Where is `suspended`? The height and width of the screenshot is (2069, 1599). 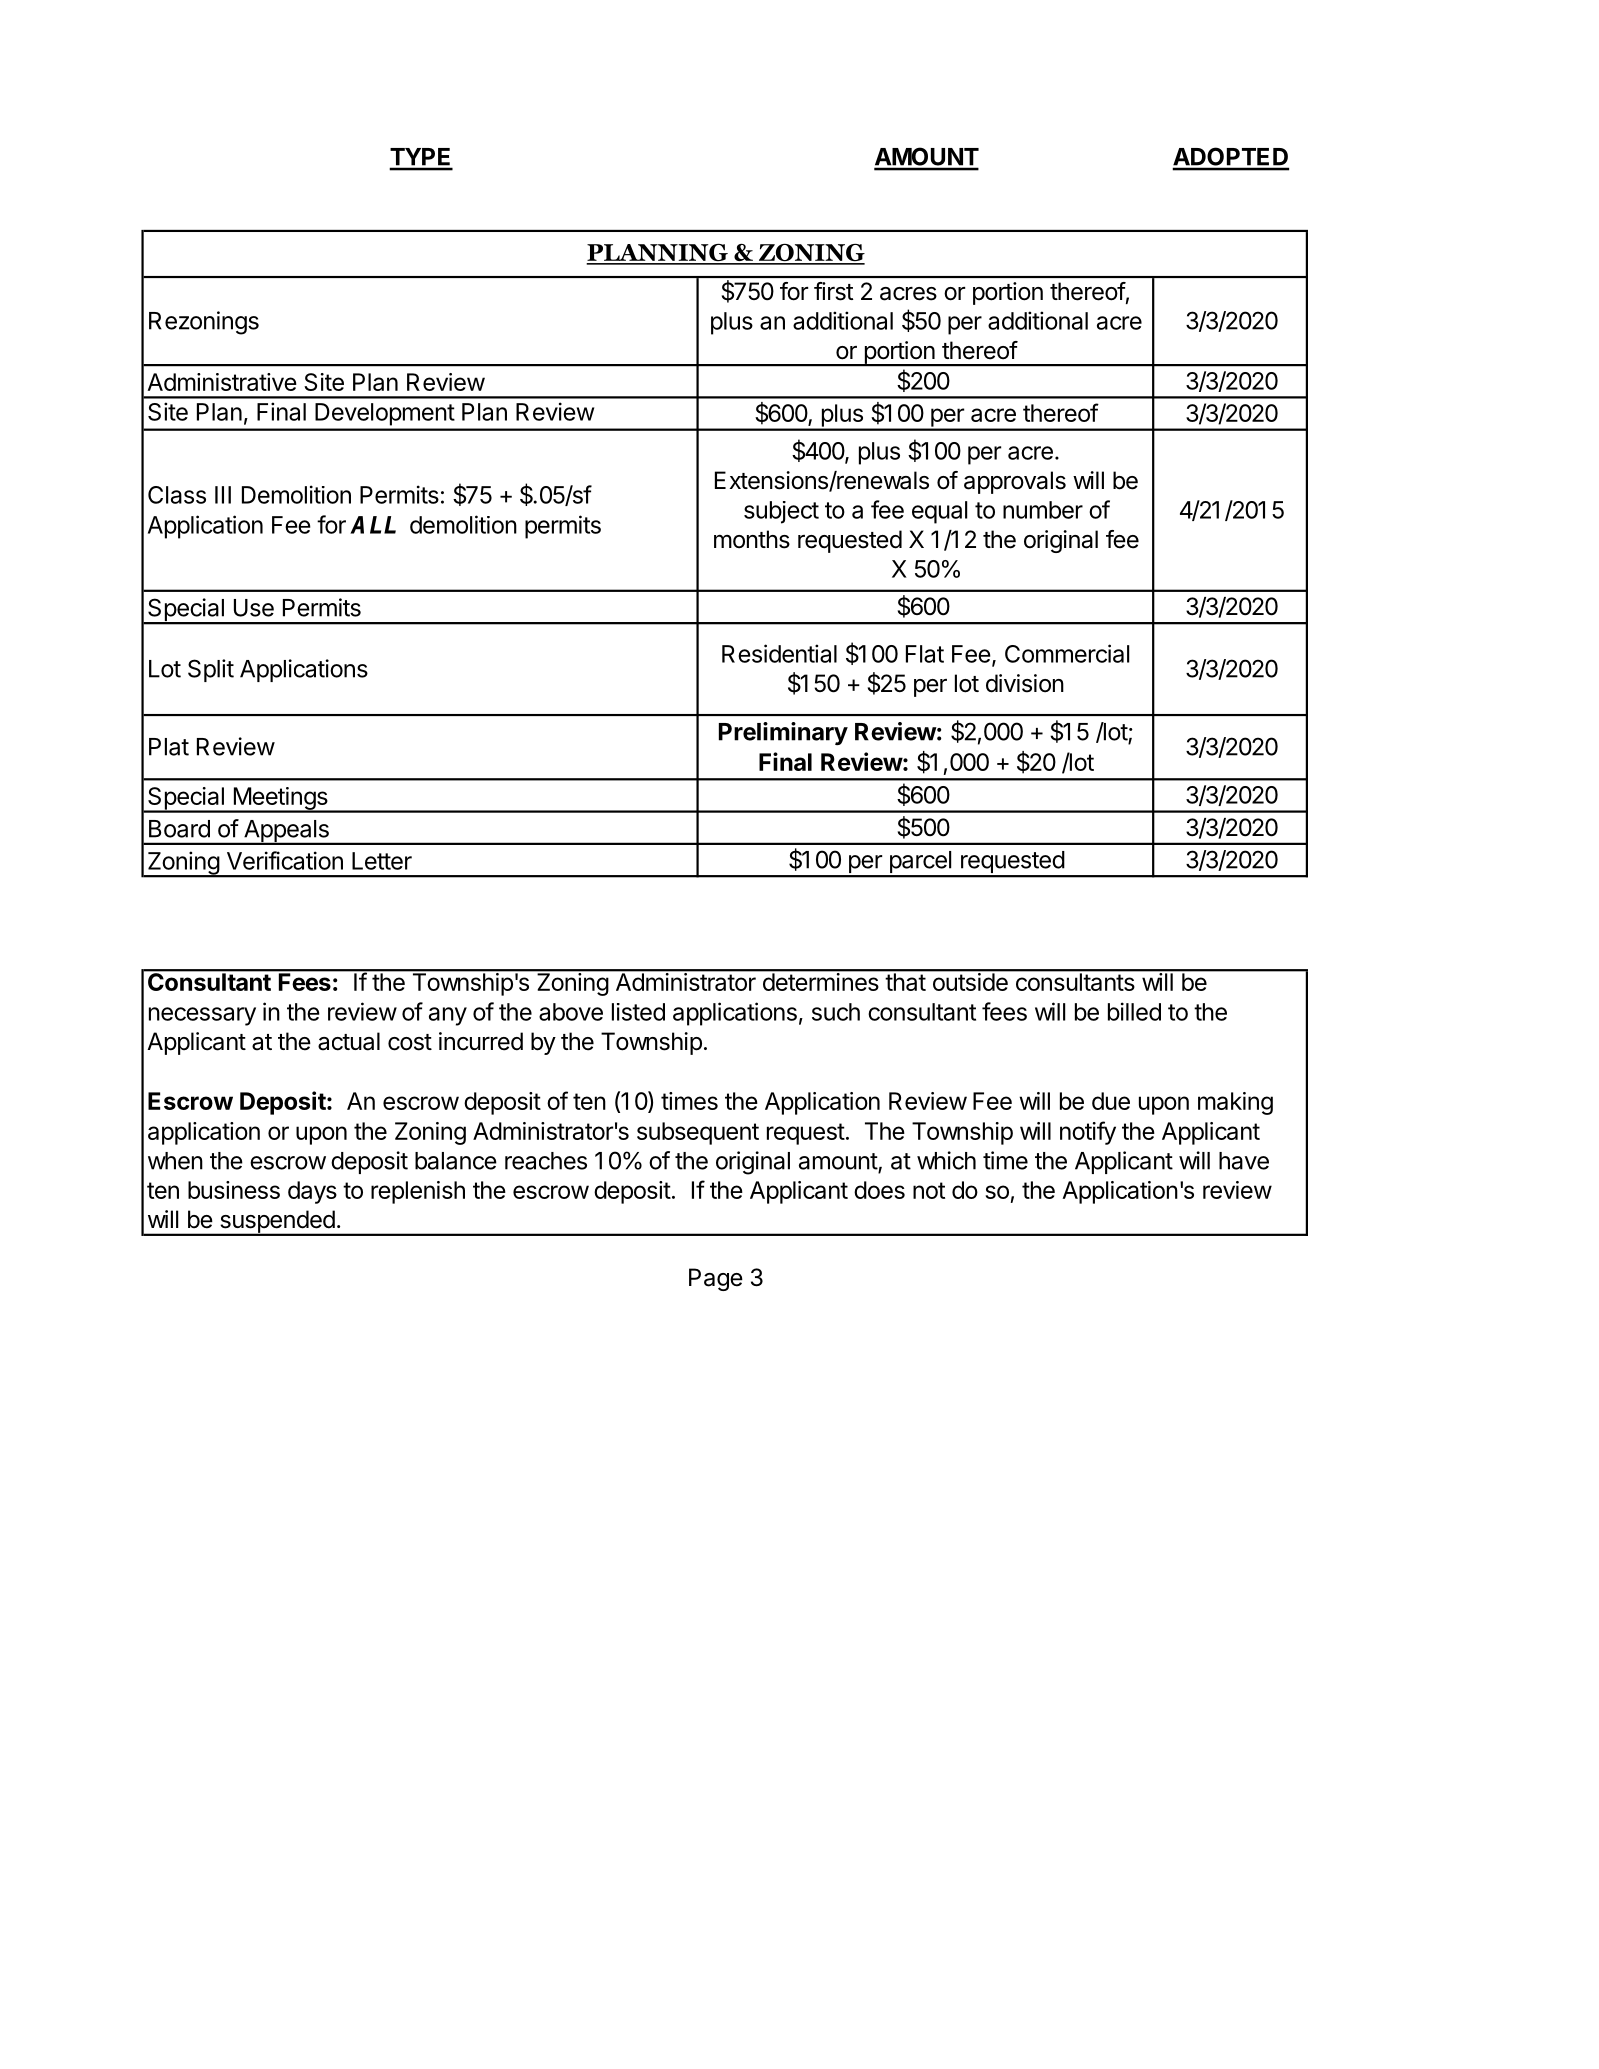 suspended is located at coordinates (277, 1222).
